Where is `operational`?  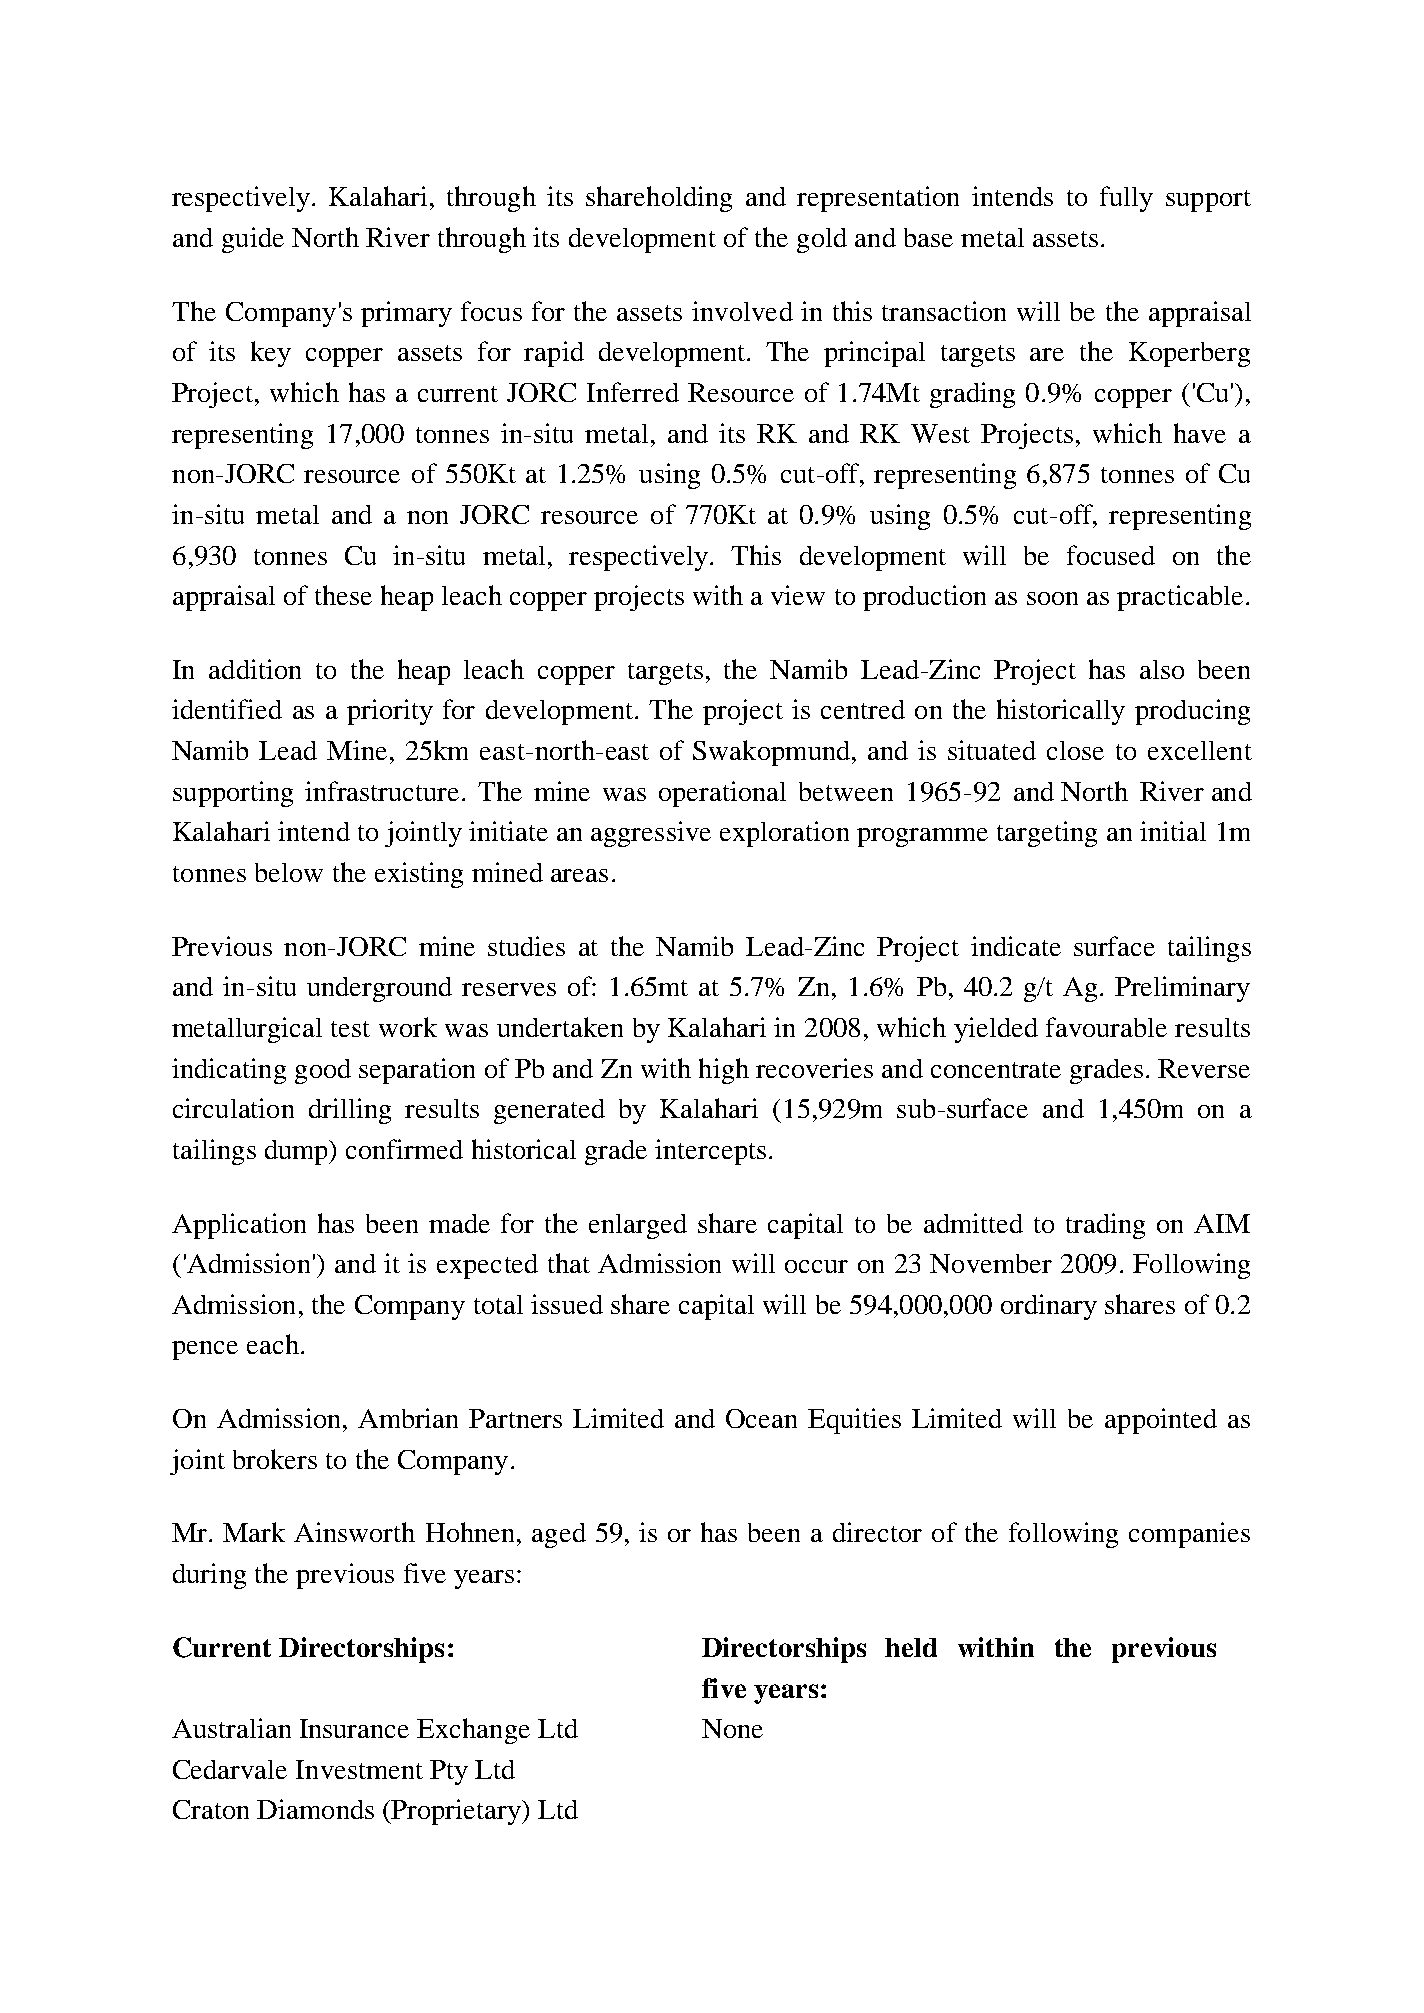
operational is located at coordinates (722, 794).
